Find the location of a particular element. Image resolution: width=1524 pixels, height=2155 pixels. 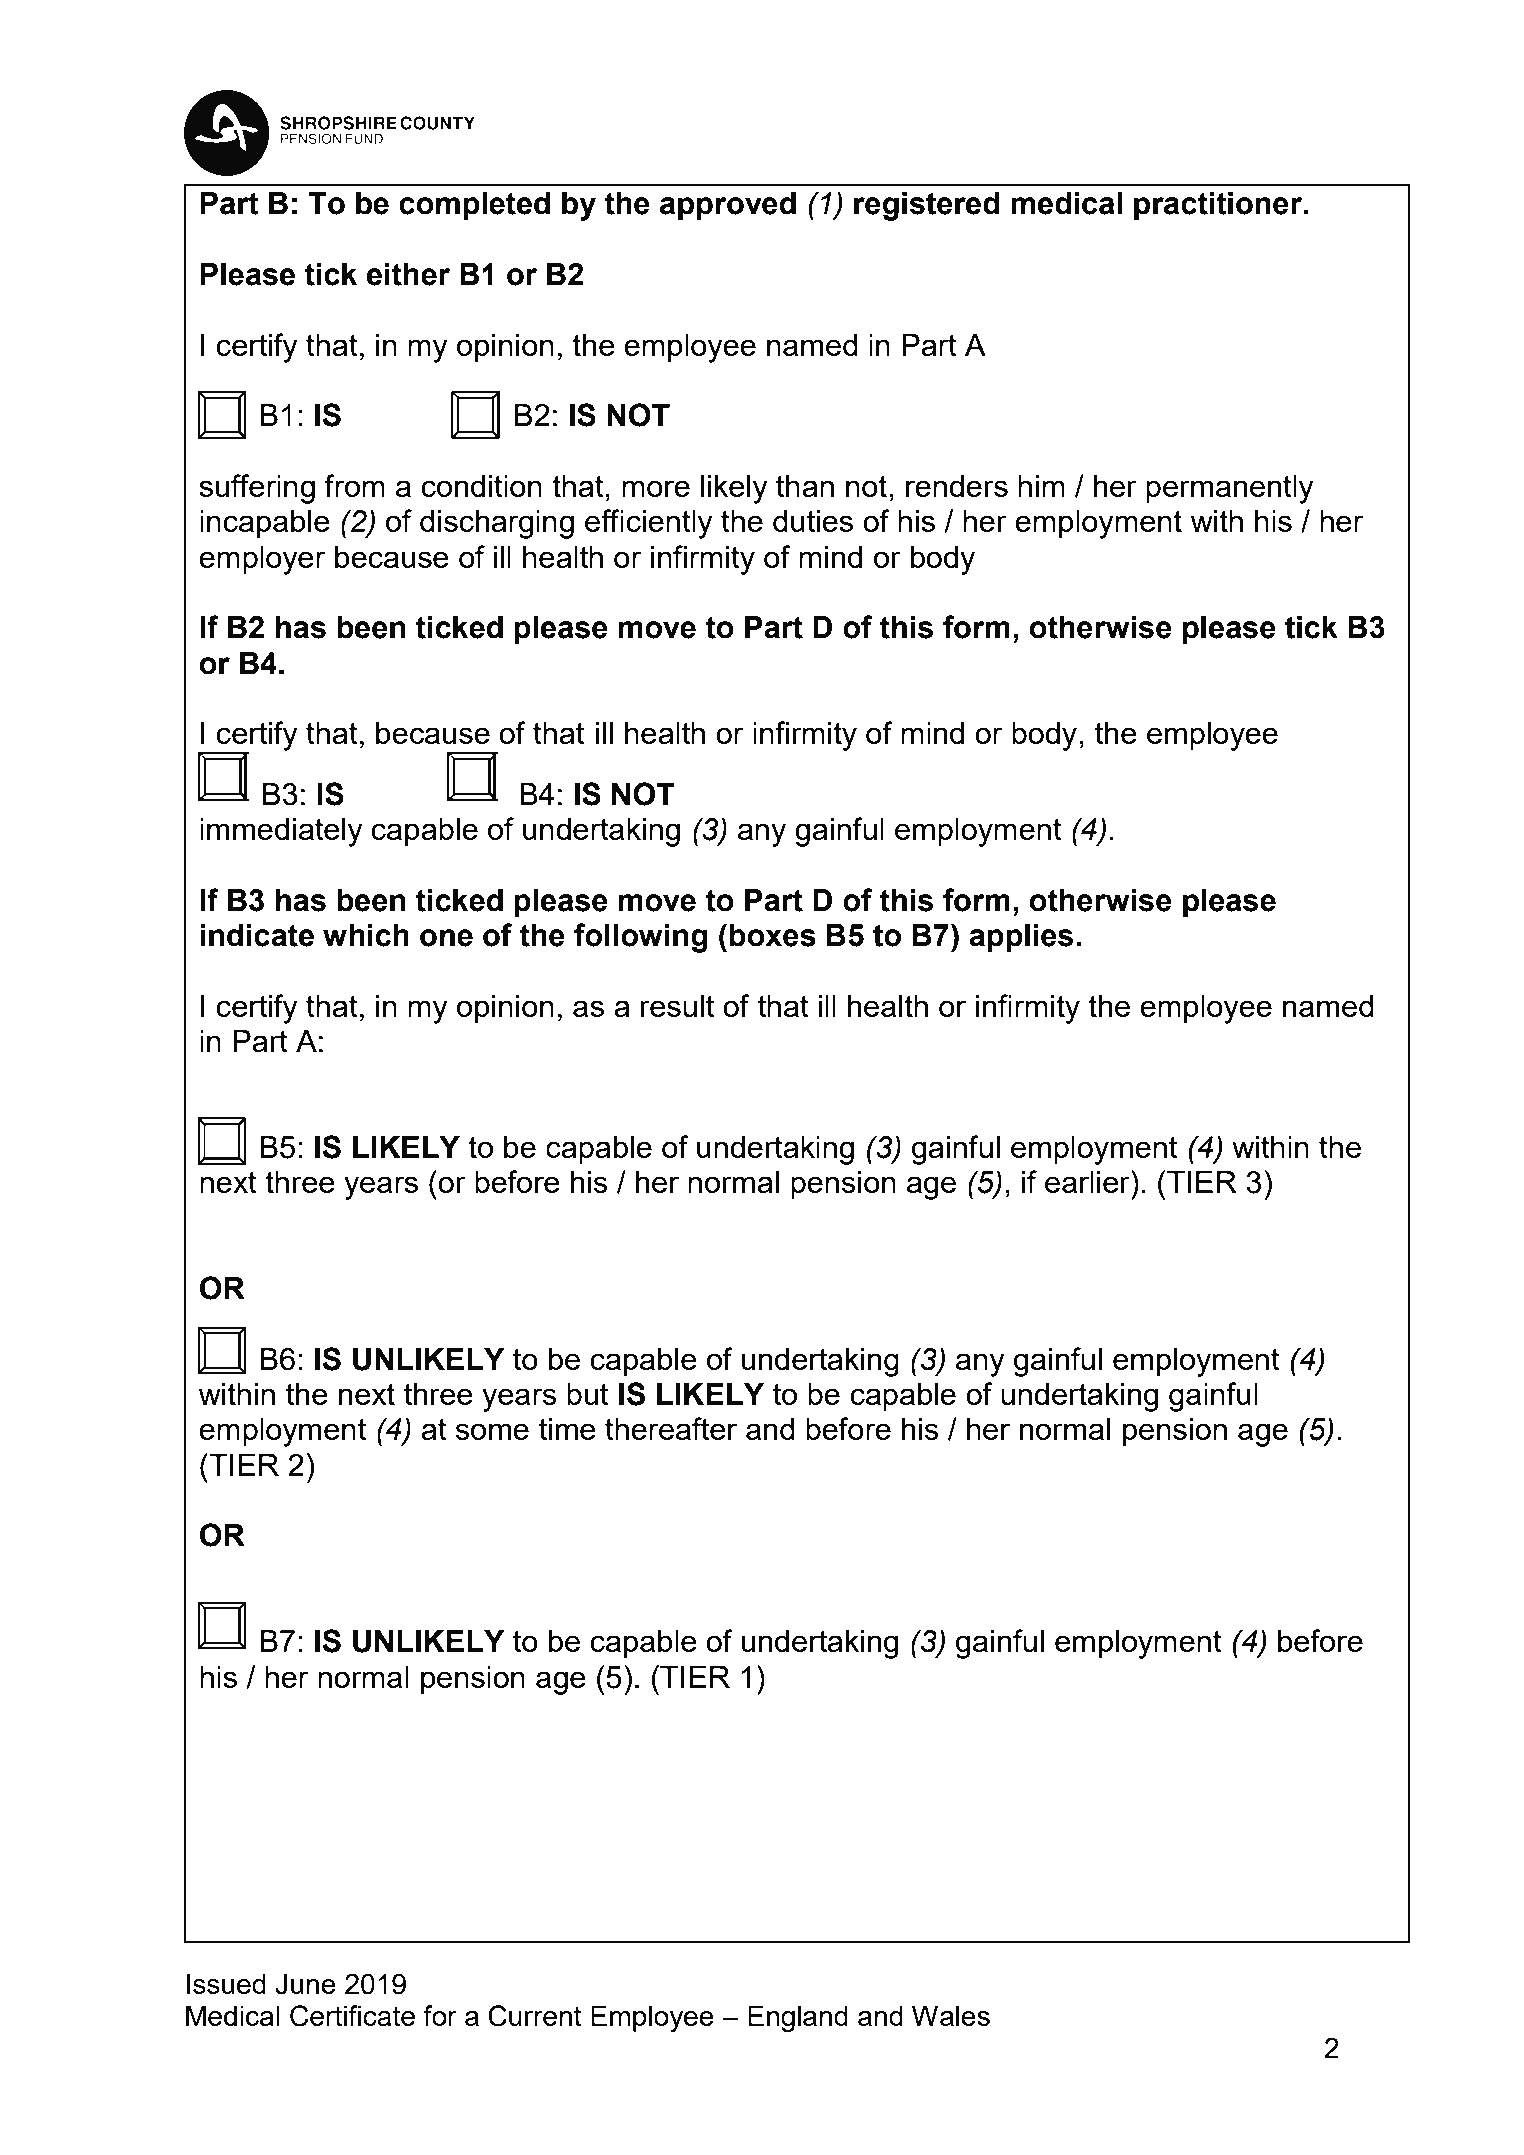

earlier is located at coordinates (1088, 1181).
